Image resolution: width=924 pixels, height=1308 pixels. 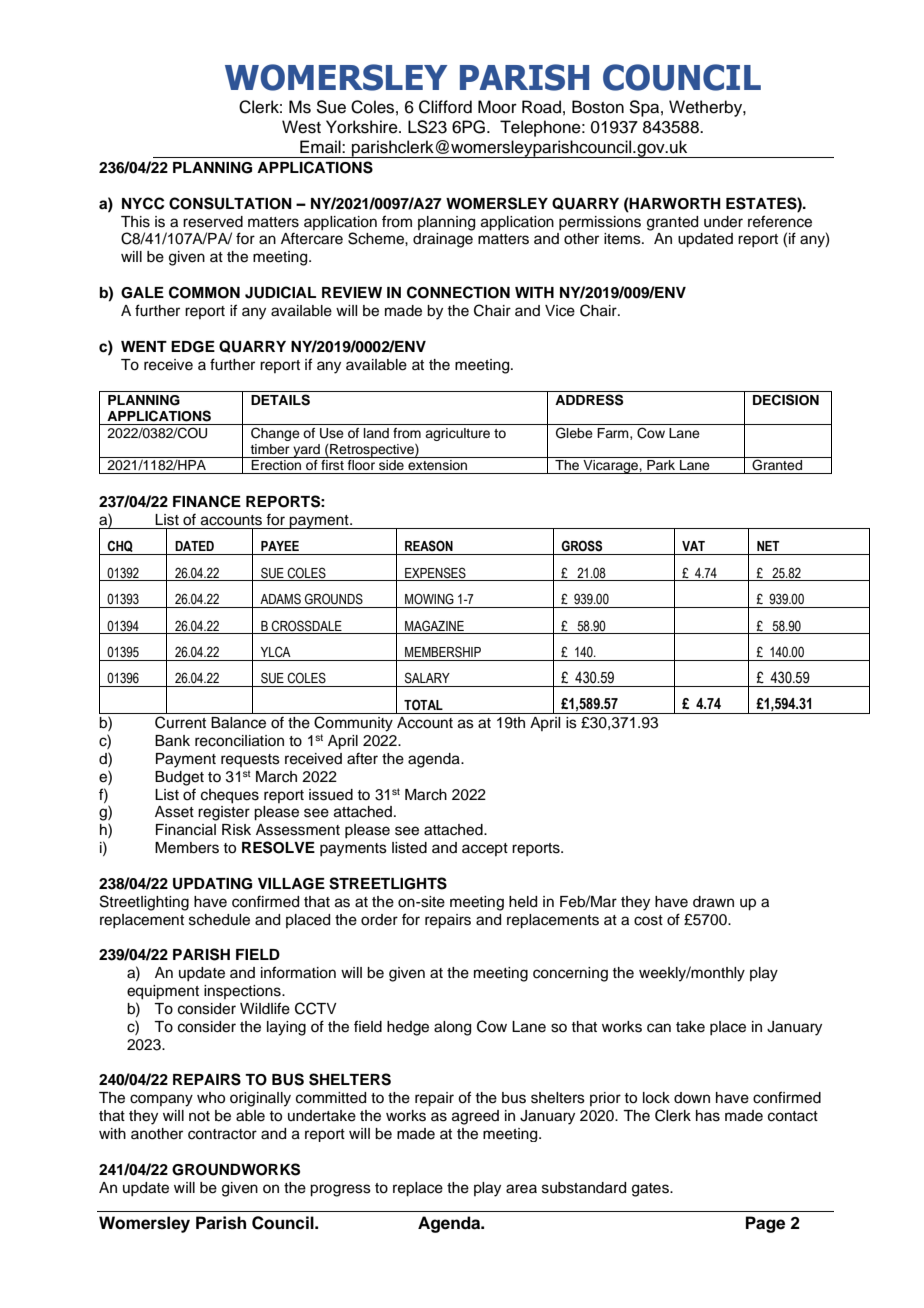 What do you see at coordinates (780, 221) in the screenshot?
I see `reference` at bounding box center [780, 221].
